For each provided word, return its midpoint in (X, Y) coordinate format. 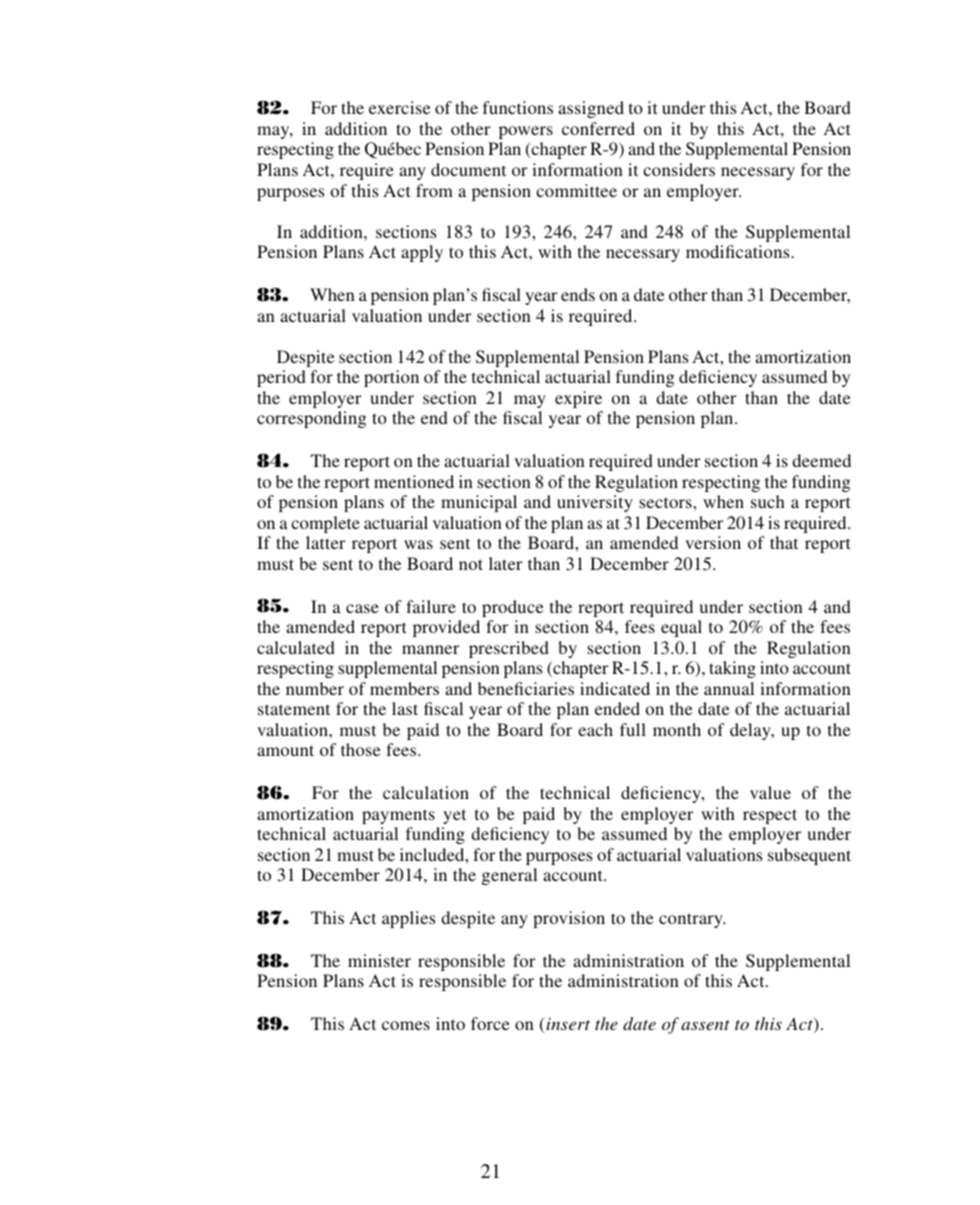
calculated (296, 647)
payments (398, 816)
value (770, 792)
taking (732, 669)
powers (526, 132)
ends (578, 294)
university (595, 503)
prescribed (509, 649)
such (768, 501)
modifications (739, 251)
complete (325, 524)
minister (379, 960)
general (509, 876)
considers (679, 169)
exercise (400, 107)
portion (391, 378)
